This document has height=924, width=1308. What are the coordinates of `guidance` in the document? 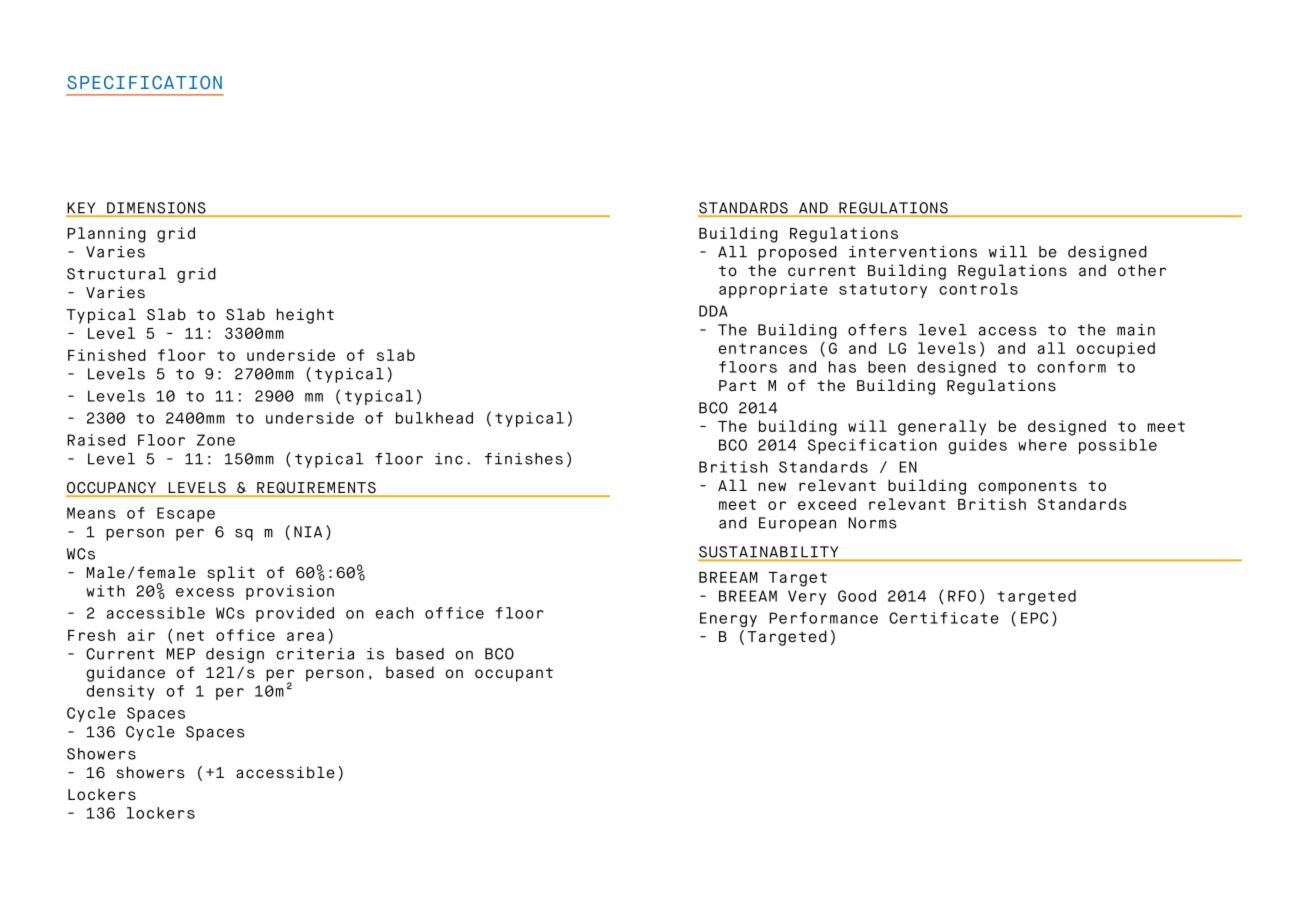 It's located at (125, 674).
